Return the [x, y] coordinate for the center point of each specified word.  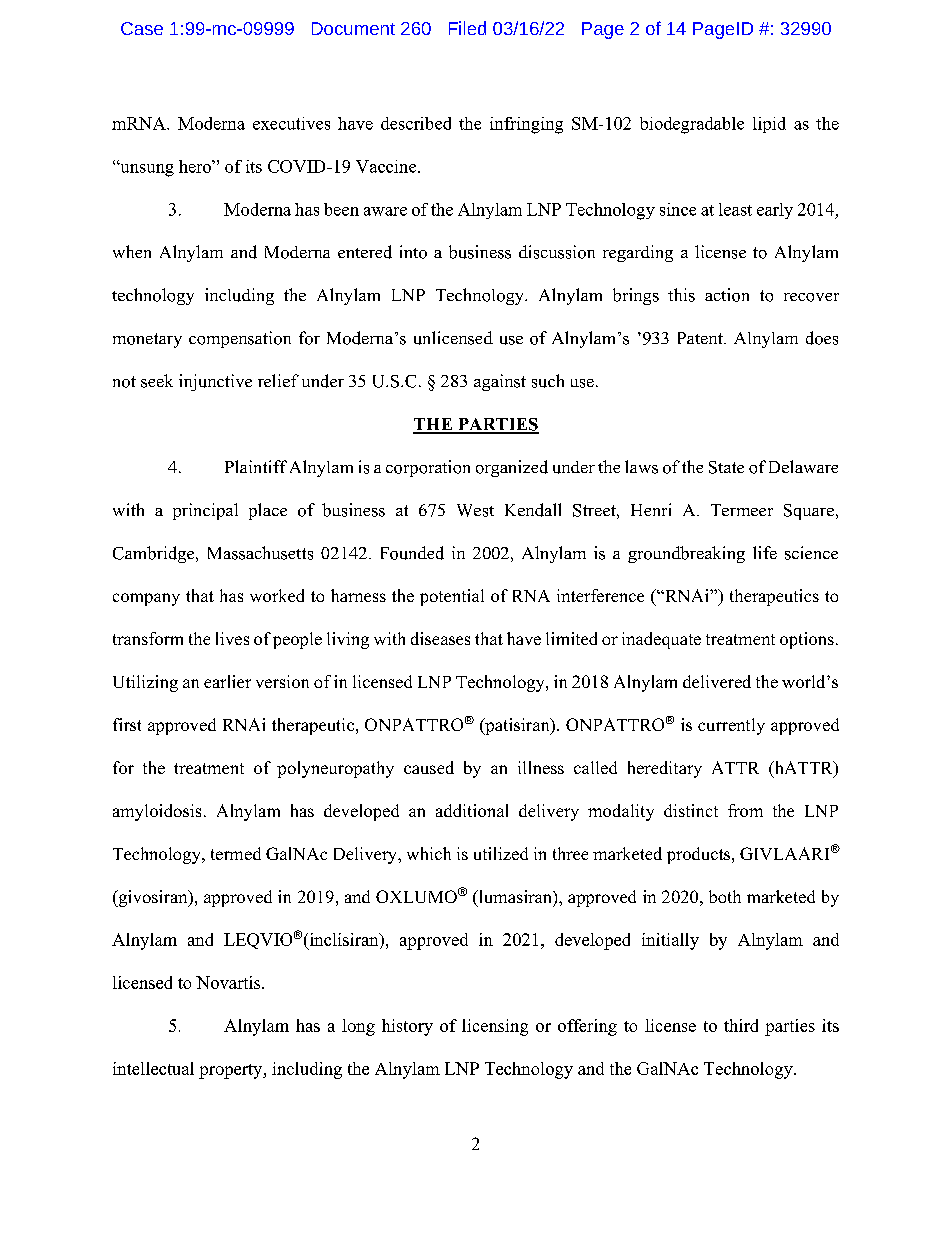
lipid [769, 125]
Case [142, 28]
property [232, 1071]
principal [205, 511]
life [765, 552]
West [475, 510]
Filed [467, 28]
